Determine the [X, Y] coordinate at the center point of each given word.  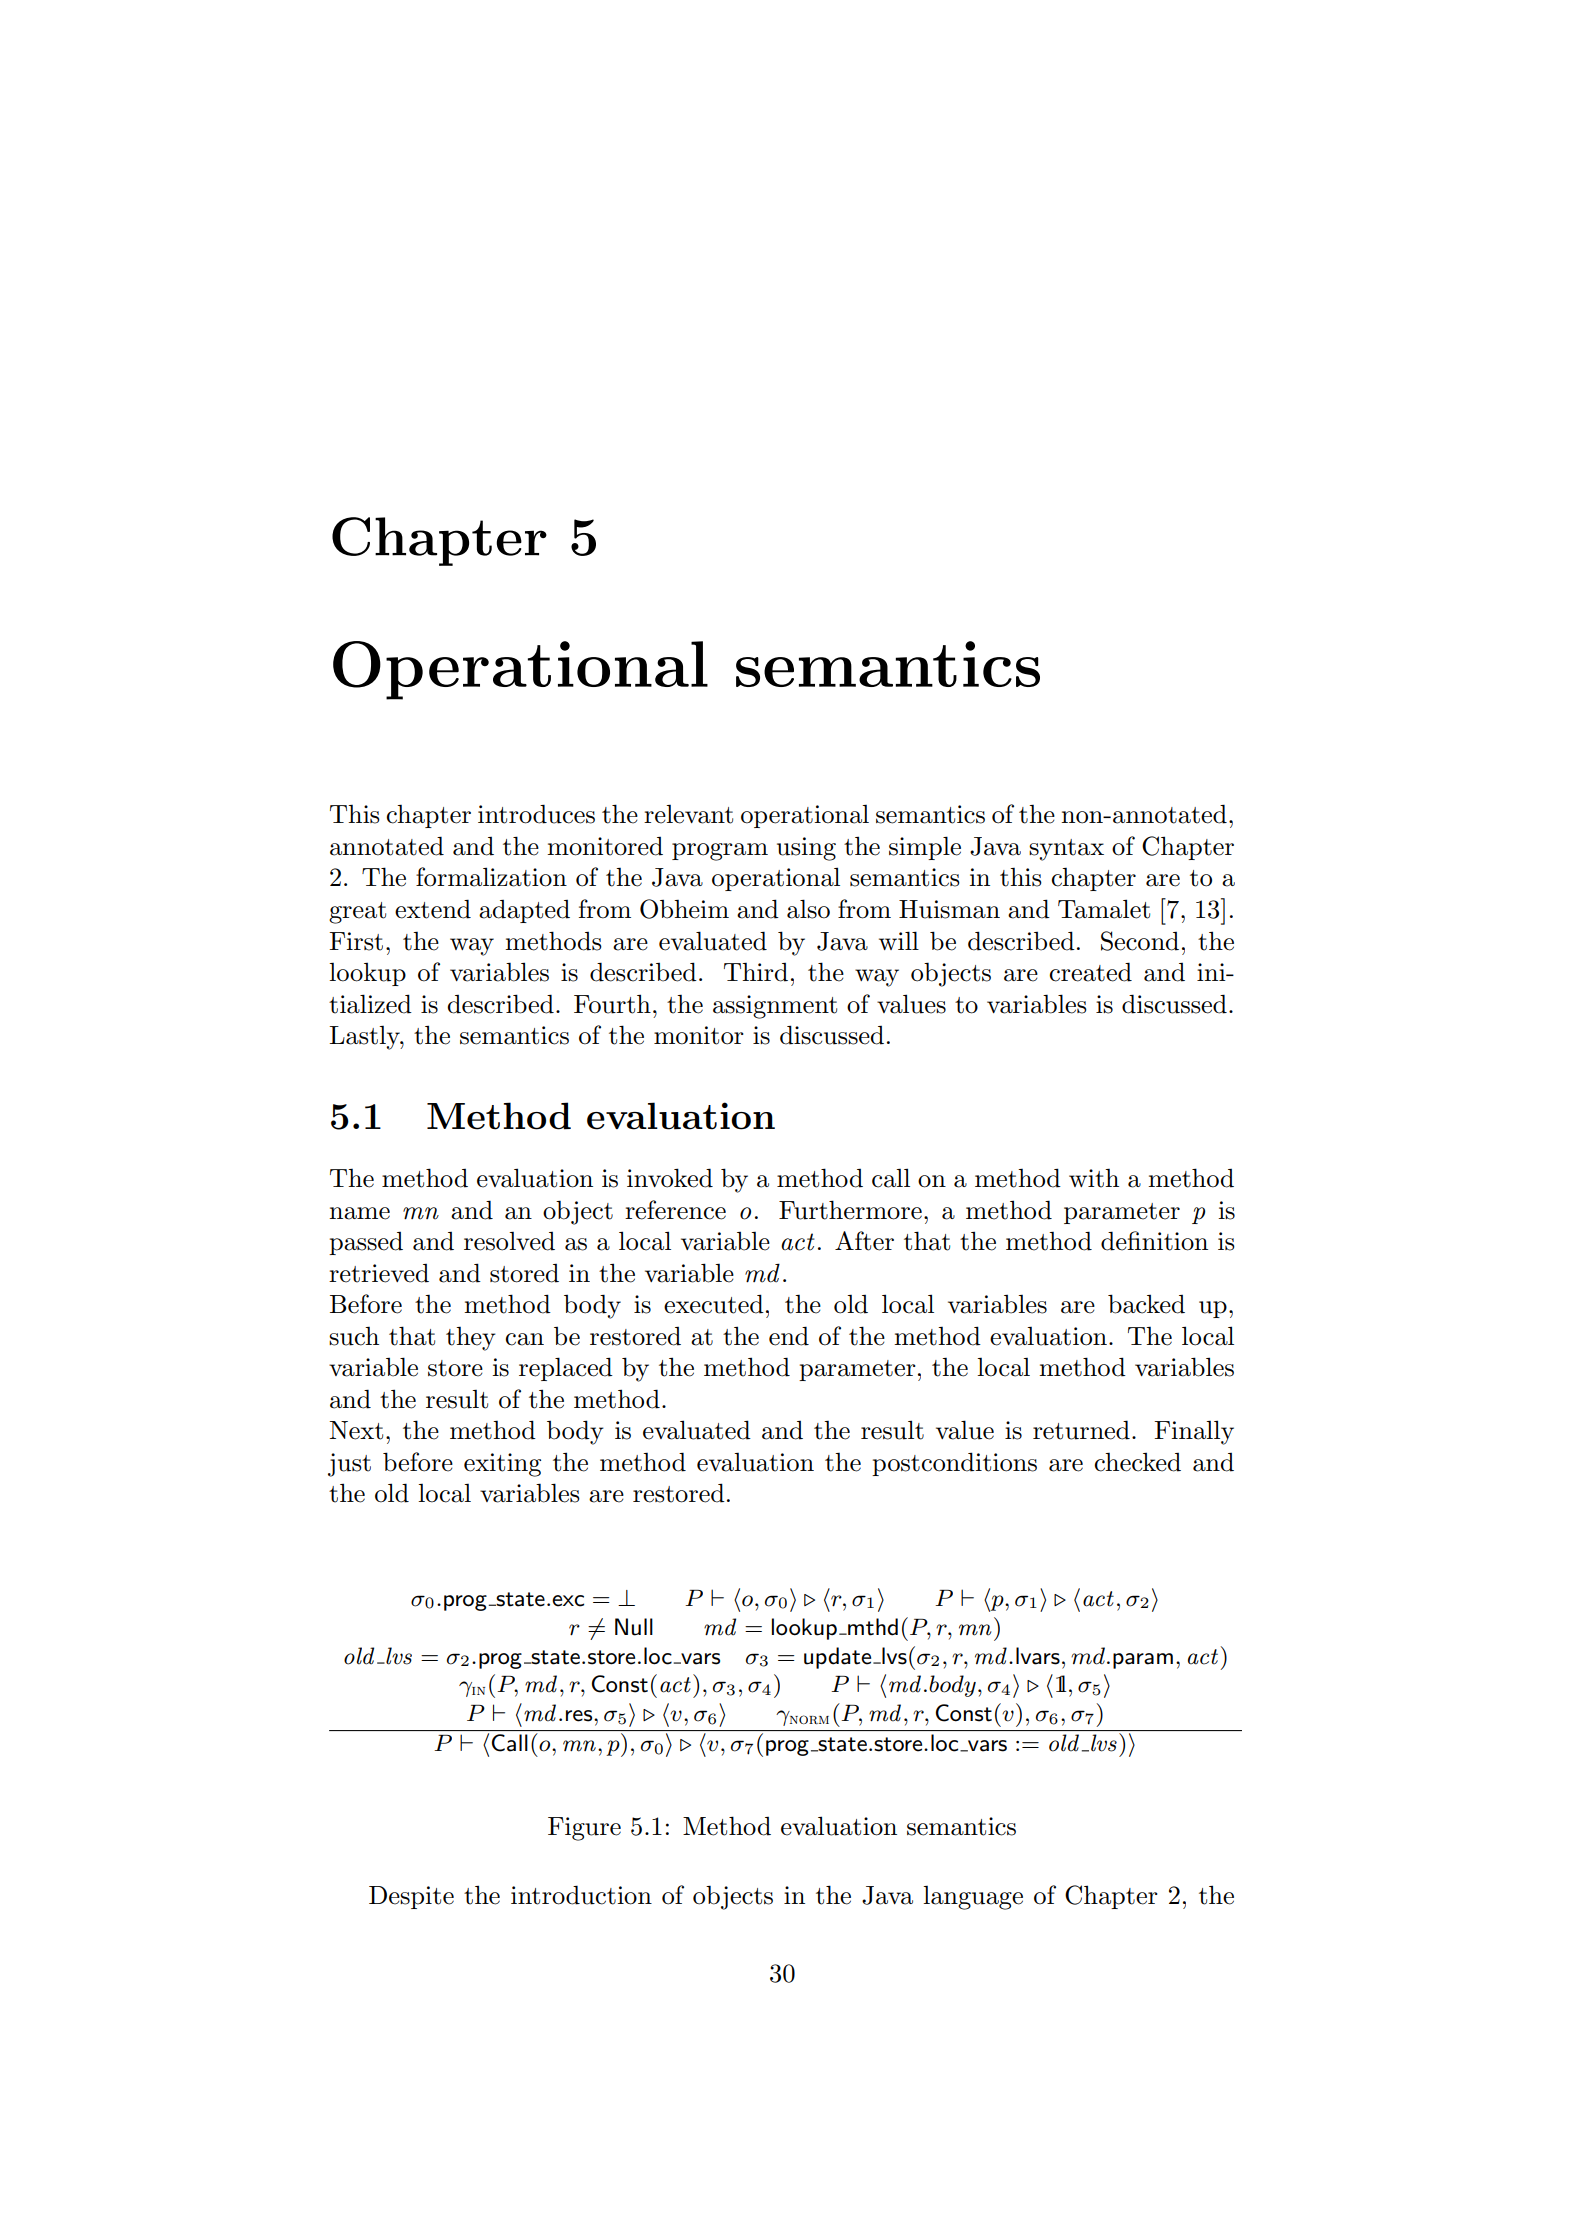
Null [634, 1627]
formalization [491, 877]
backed [1146, 1304]
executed [714, 1304]
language [973, 1898]
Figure [584, 1829]
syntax [1066, 850]
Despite [411, 1897]
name [359, 1213]
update [839, 1658]
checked [1137, 1462]
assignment [775, 1007]
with [1094, 1178]
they [471, 1339]
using [806, 849]
